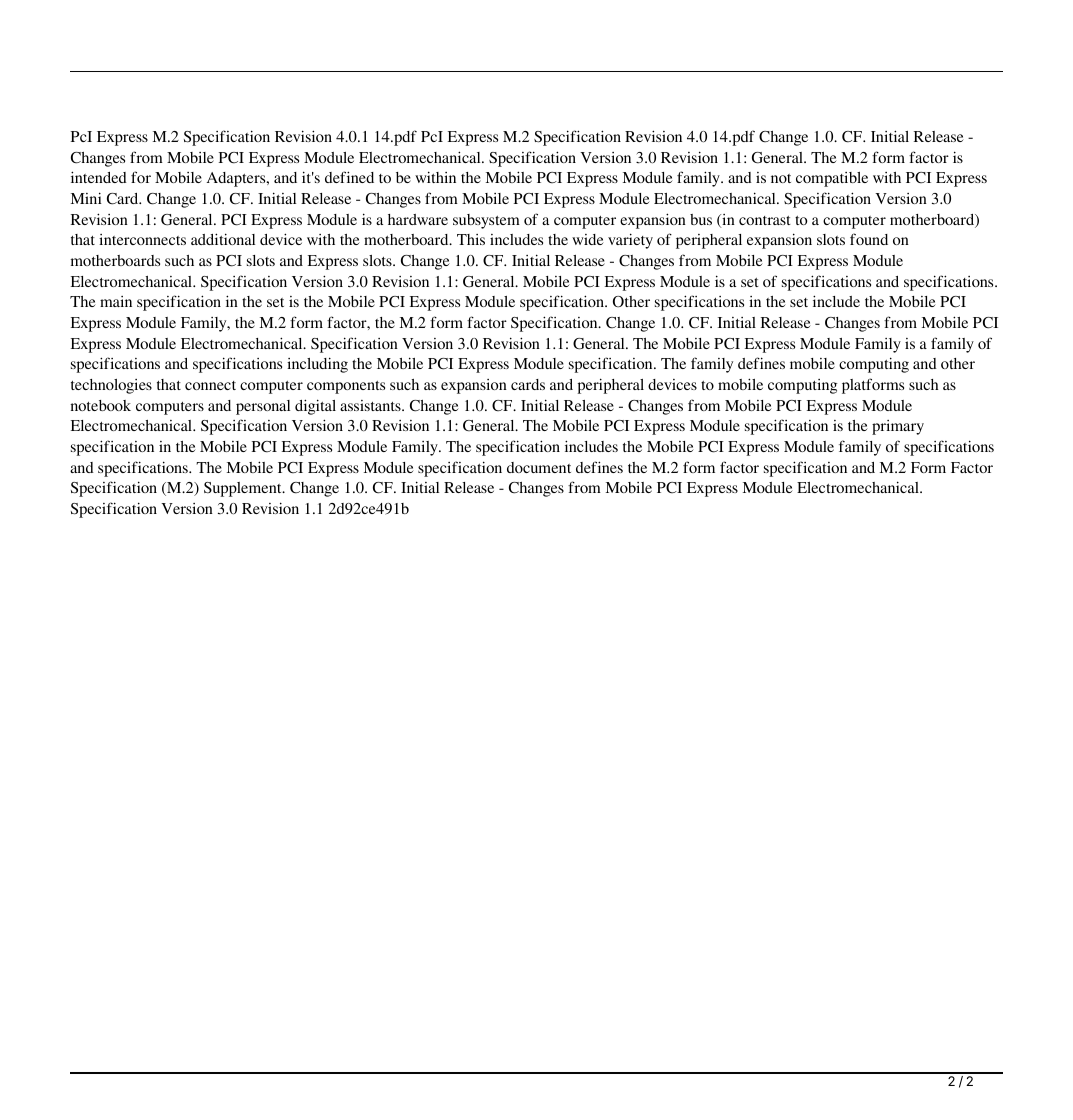 The height and width of the page is (1120, 1073). Describe the element at coordinates (237, 179) in the page. I see `Adapters` at that location.
